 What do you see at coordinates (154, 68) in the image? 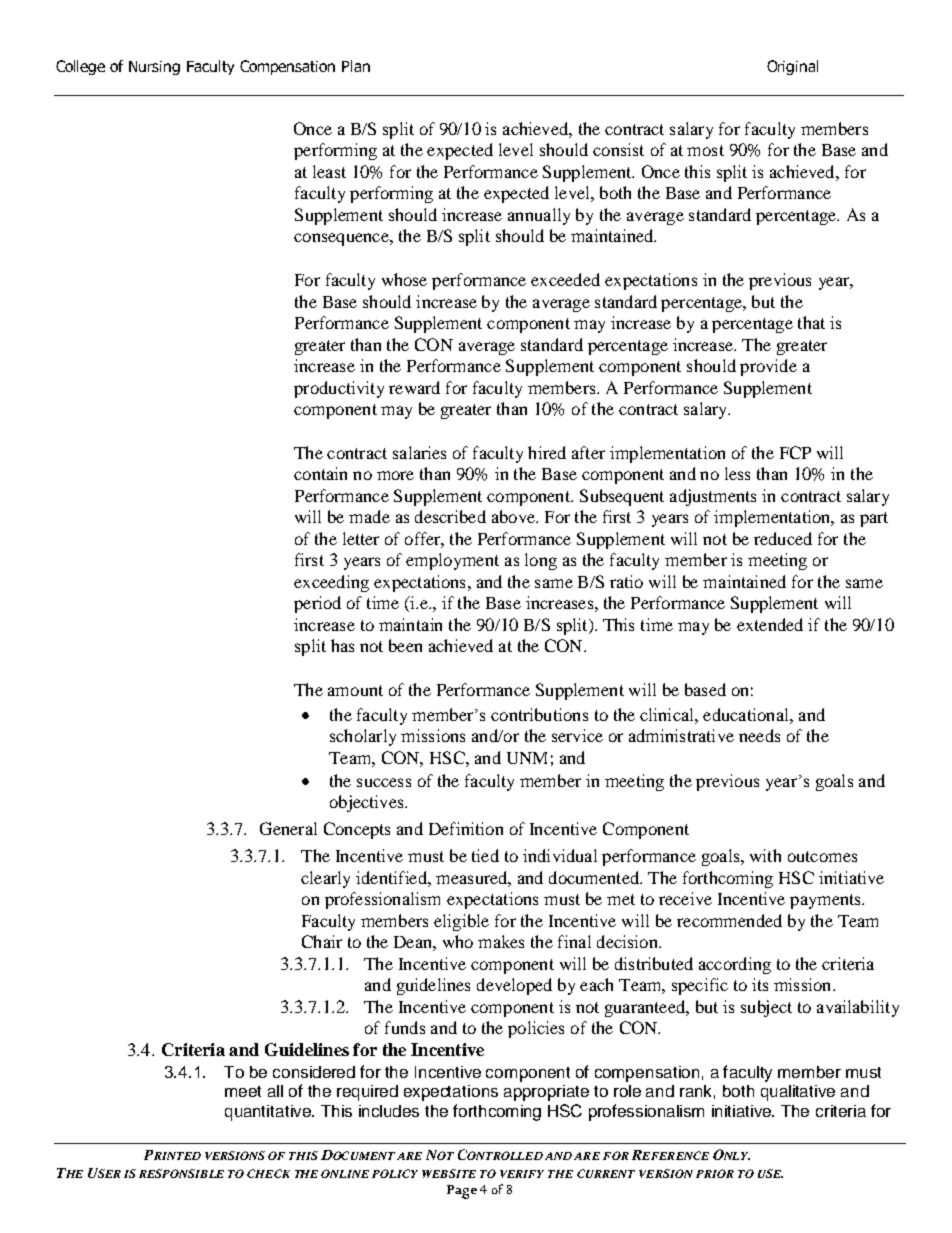
I see `Nursing` at bounding box center [154, 68].
